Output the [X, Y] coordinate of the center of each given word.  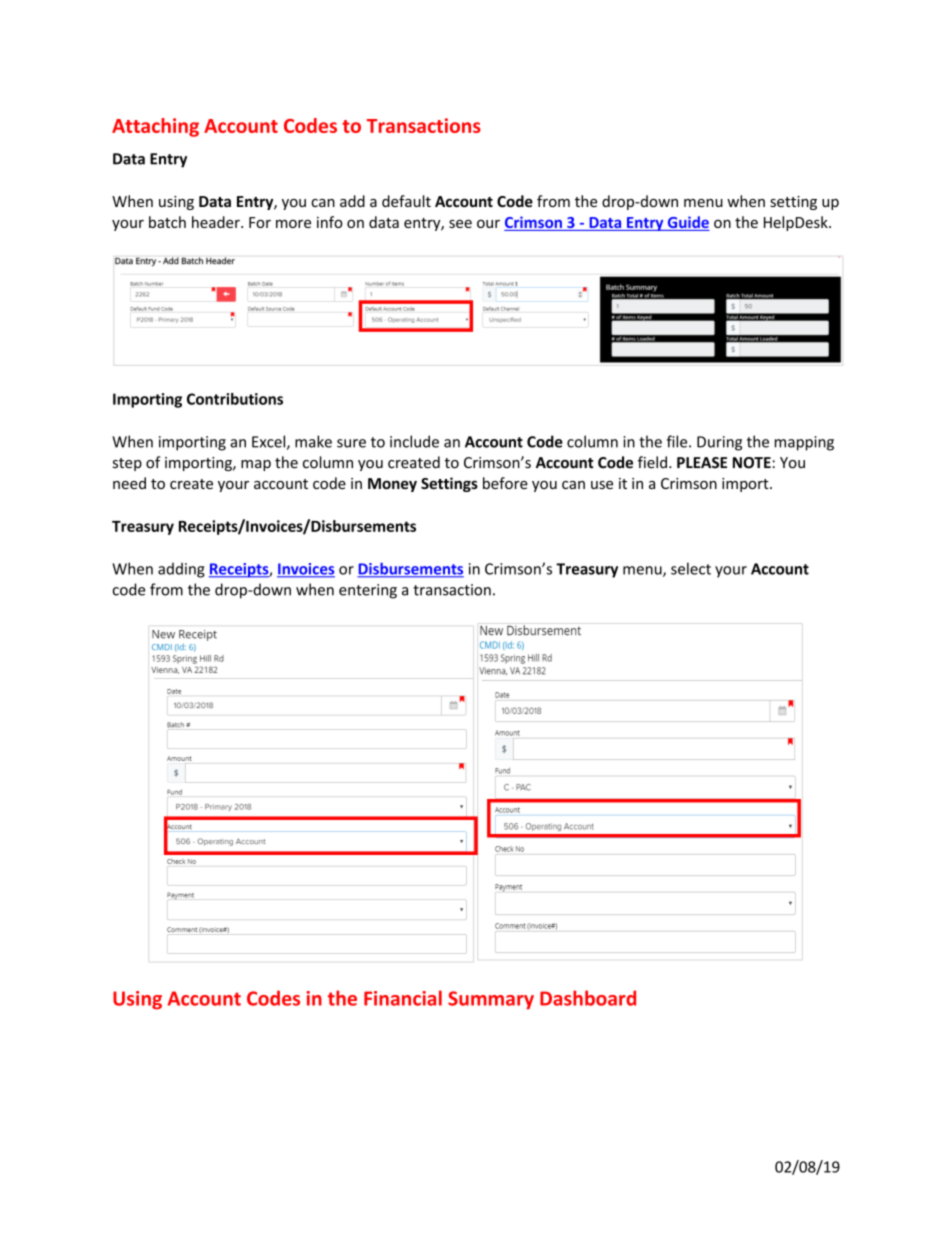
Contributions [235, 399]
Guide [687, 223]
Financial [403, 998]
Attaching [155, 127]
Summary [491, 1000]
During [719, 443]
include [414, 441]
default [406, 201]
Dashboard [588, 998]
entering [368, 591]
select [691, 568]
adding [181, 570]
